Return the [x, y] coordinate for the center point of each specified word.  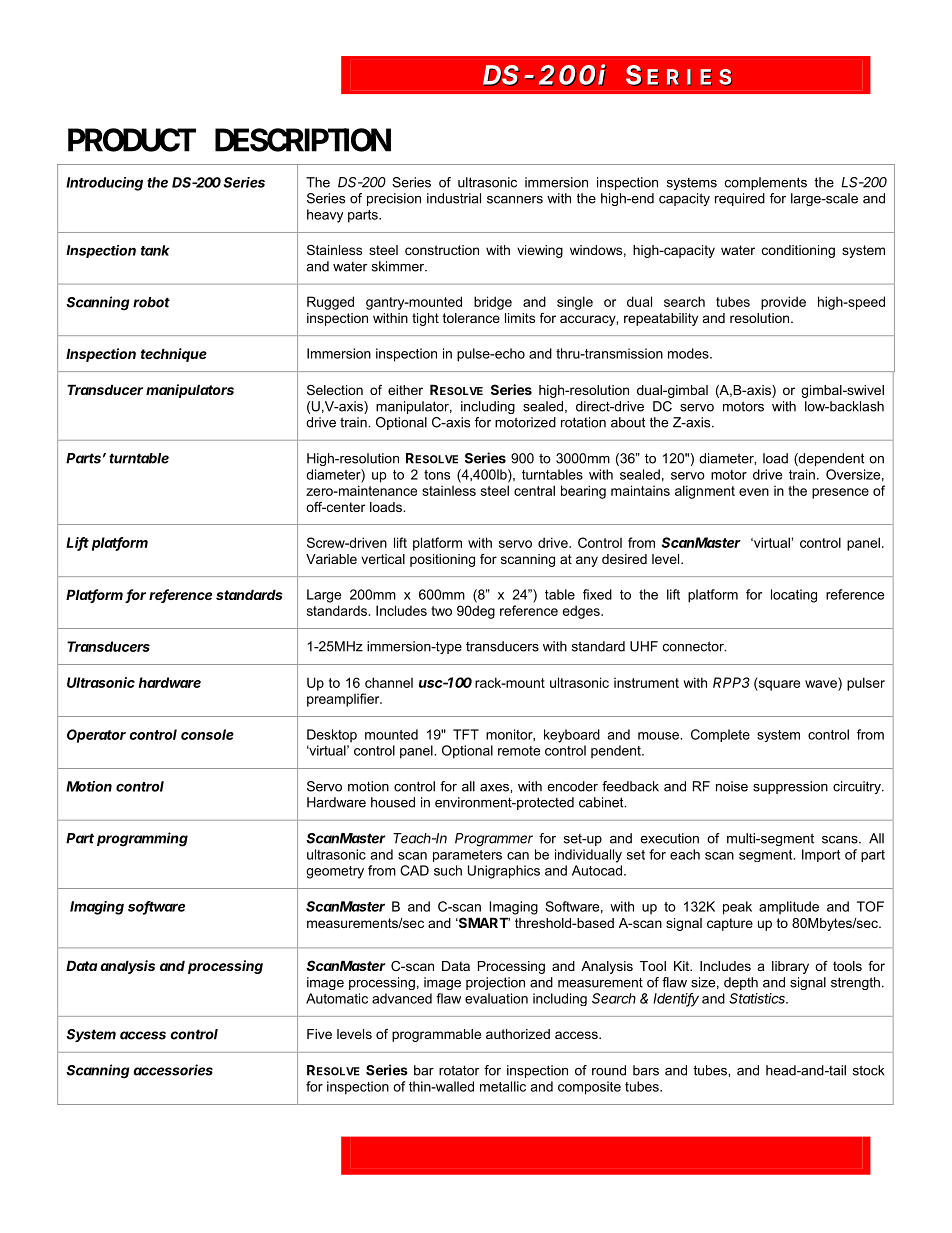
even [754, 492]
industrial [454, 198]
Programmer [494, 840]
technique [174, 355]
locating [794, 596]
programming [142, 839]
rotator [459, 1070]
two [441, 611]
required [740, 199]
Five [319, 1034]
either [405, 390]
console [207, 734]
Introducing [104, 184]
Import [821, 855]
